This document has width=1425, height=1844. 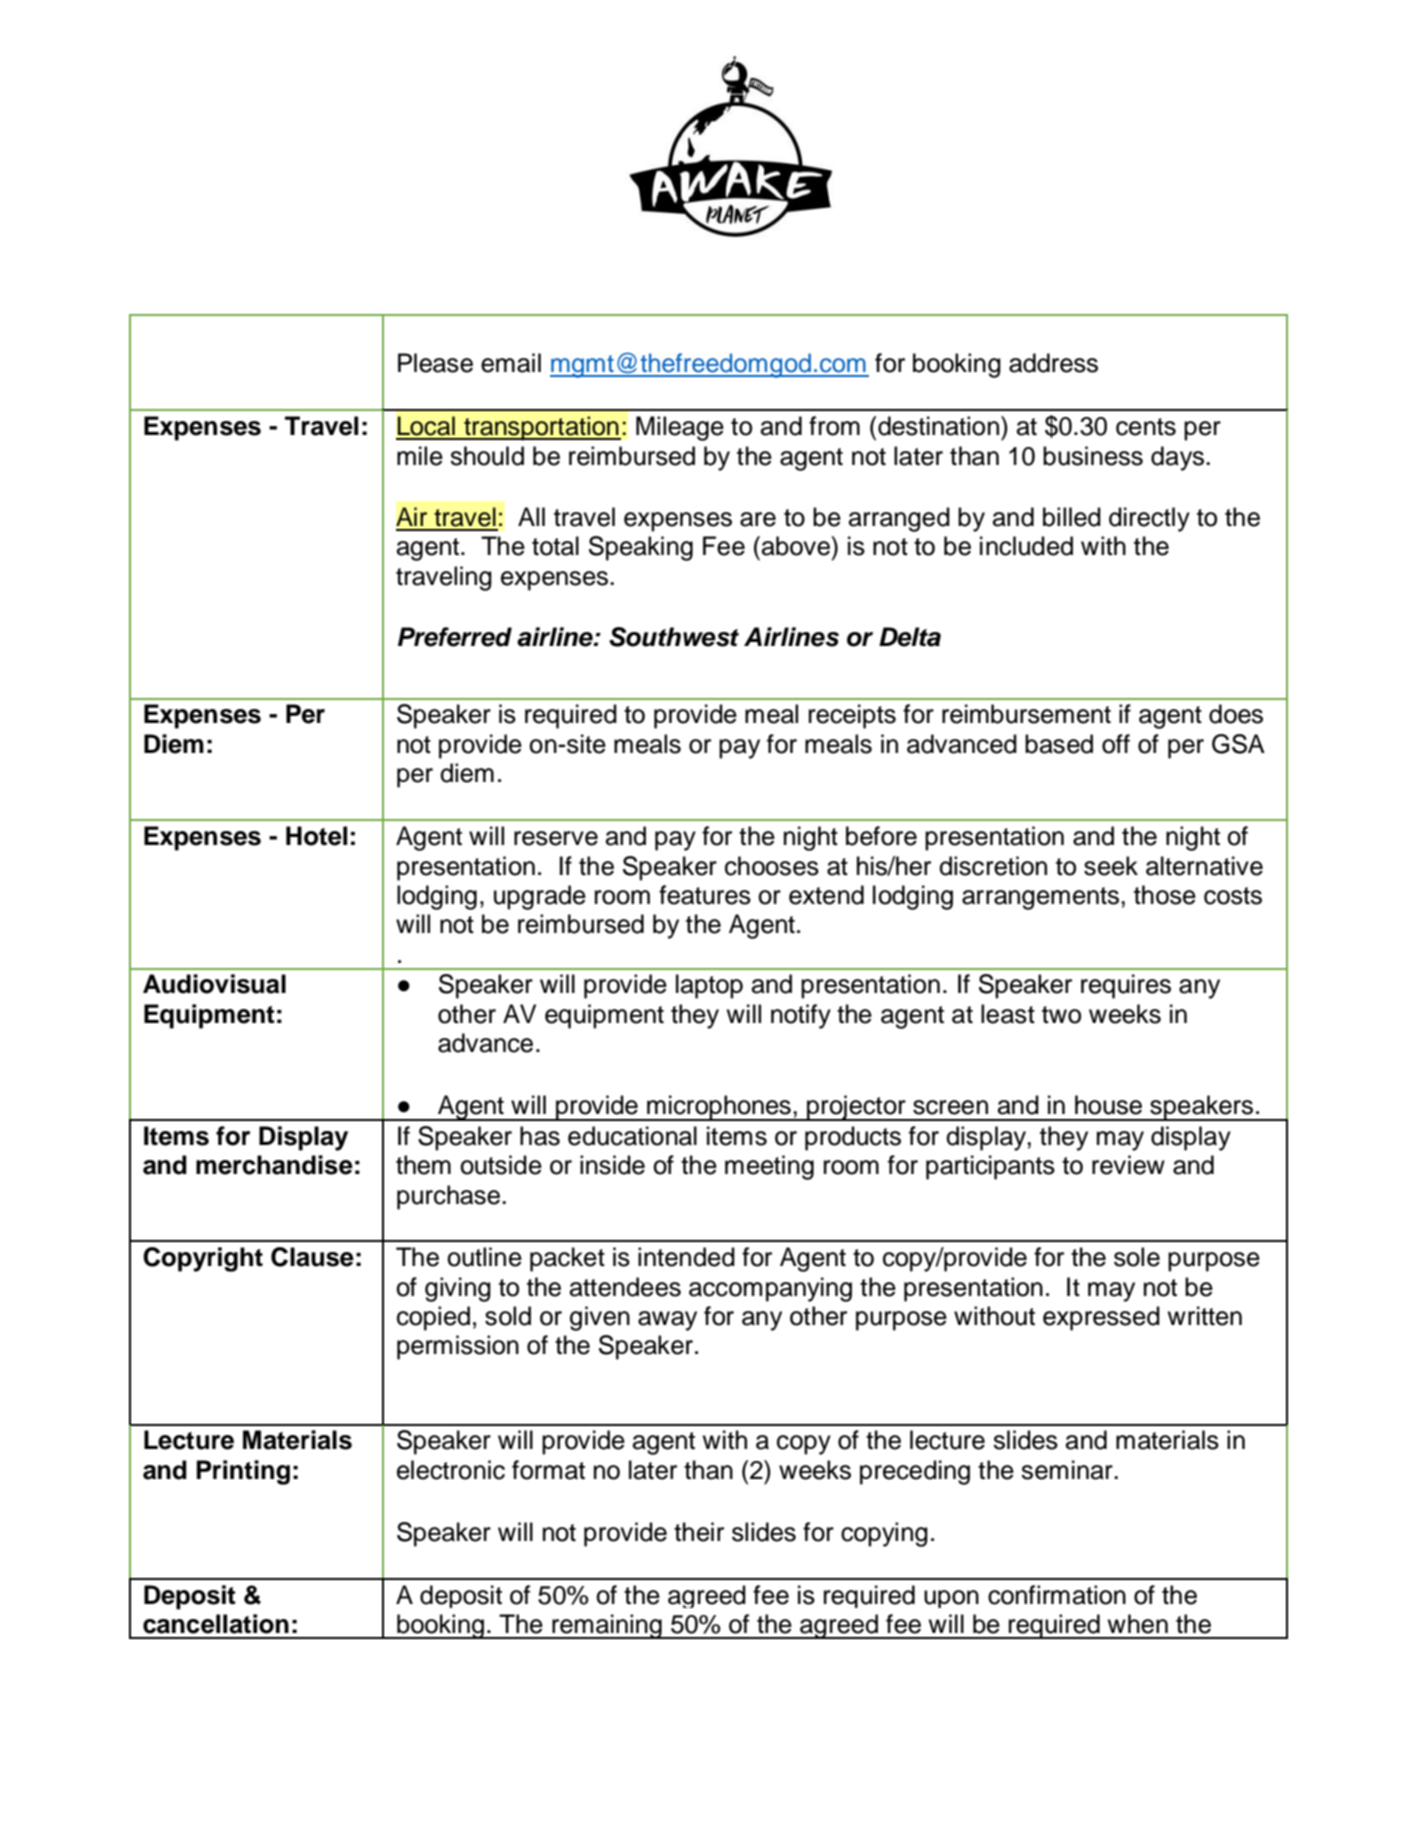 What do you see at coordinates (709, 986) in the document?
I see `laptop` at bounding box center [709, 986].
